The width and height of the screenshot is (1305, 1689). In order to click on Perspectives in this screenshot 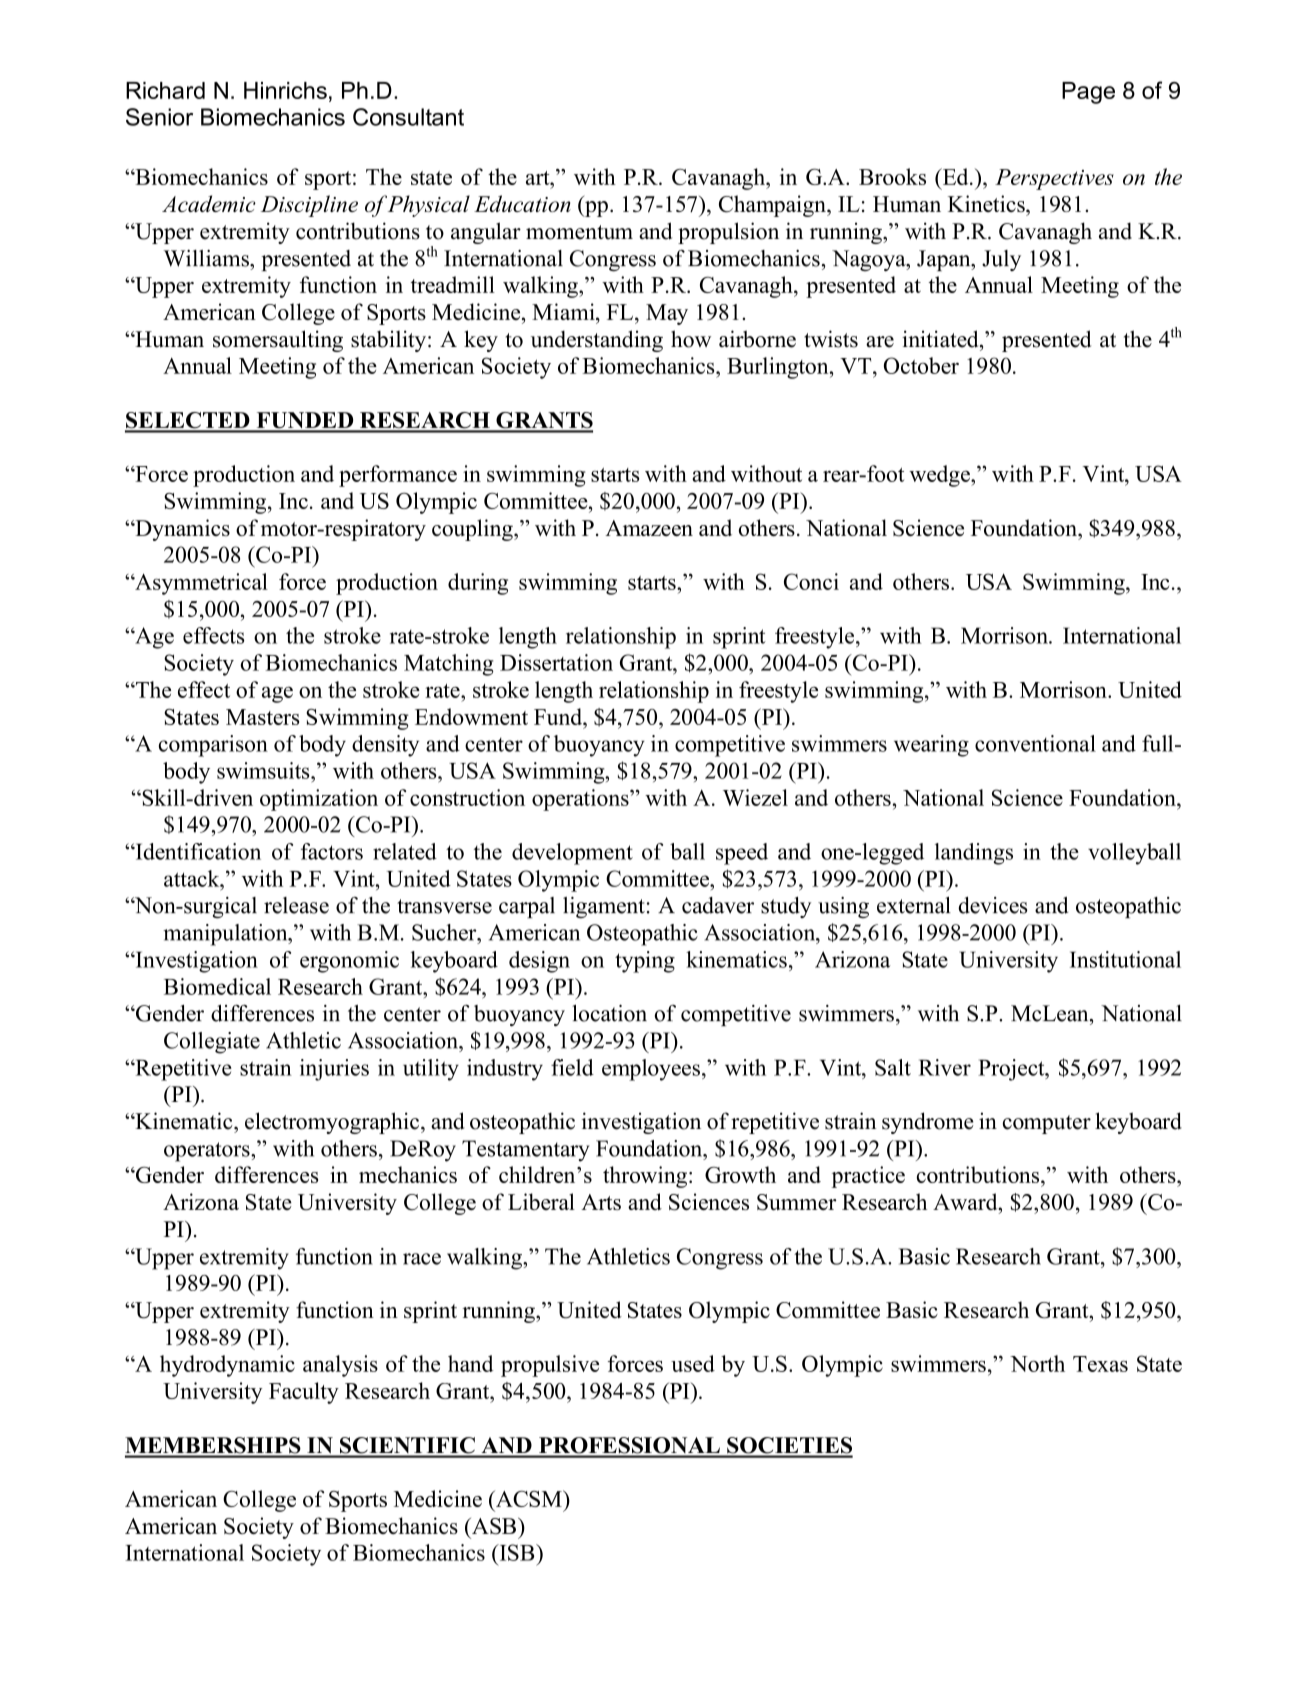, I will do `click(1054, 179)`.
